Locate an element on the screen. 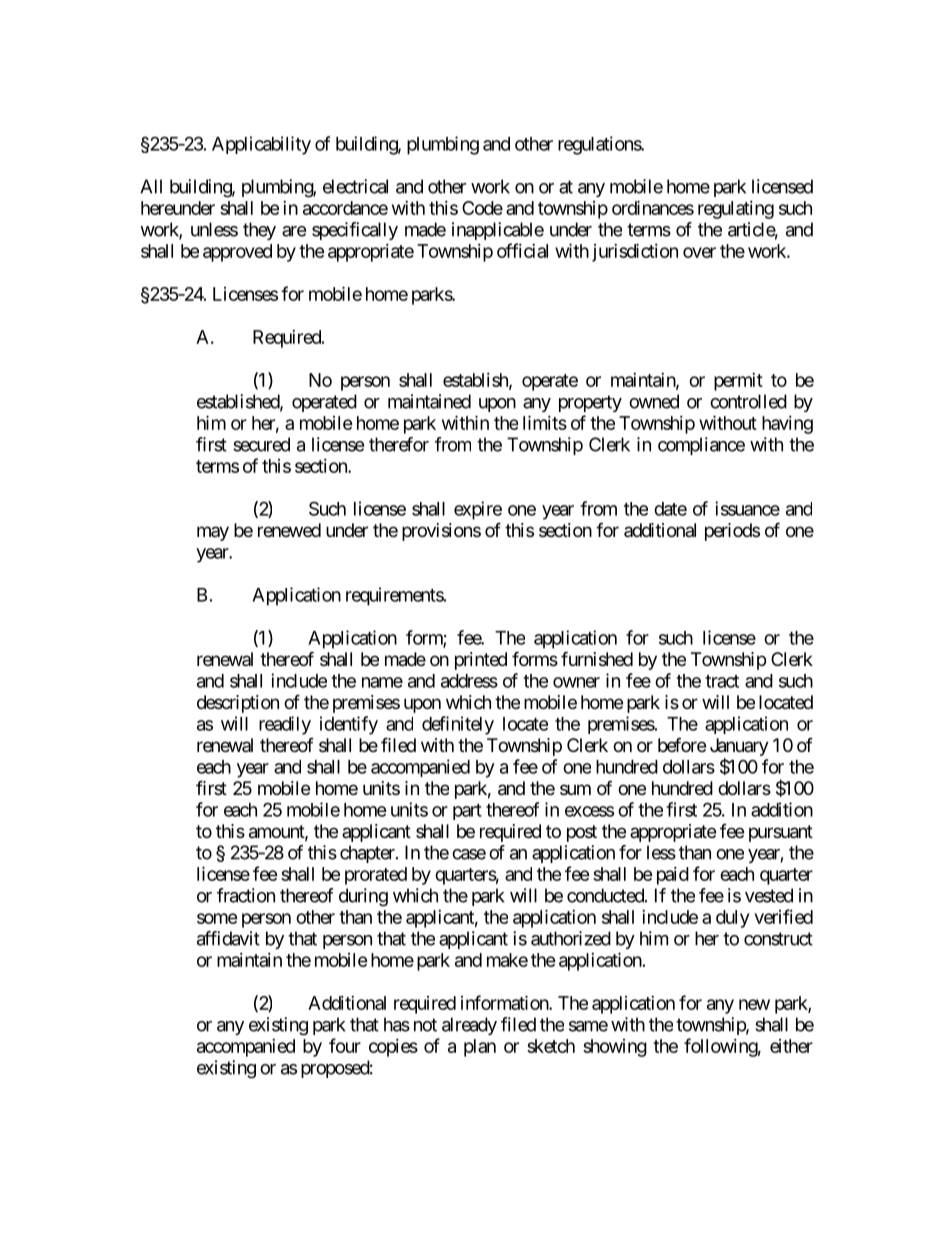 The width and height of the screenshot is (952, 1233). paid is located at coordinates (673, 876).
